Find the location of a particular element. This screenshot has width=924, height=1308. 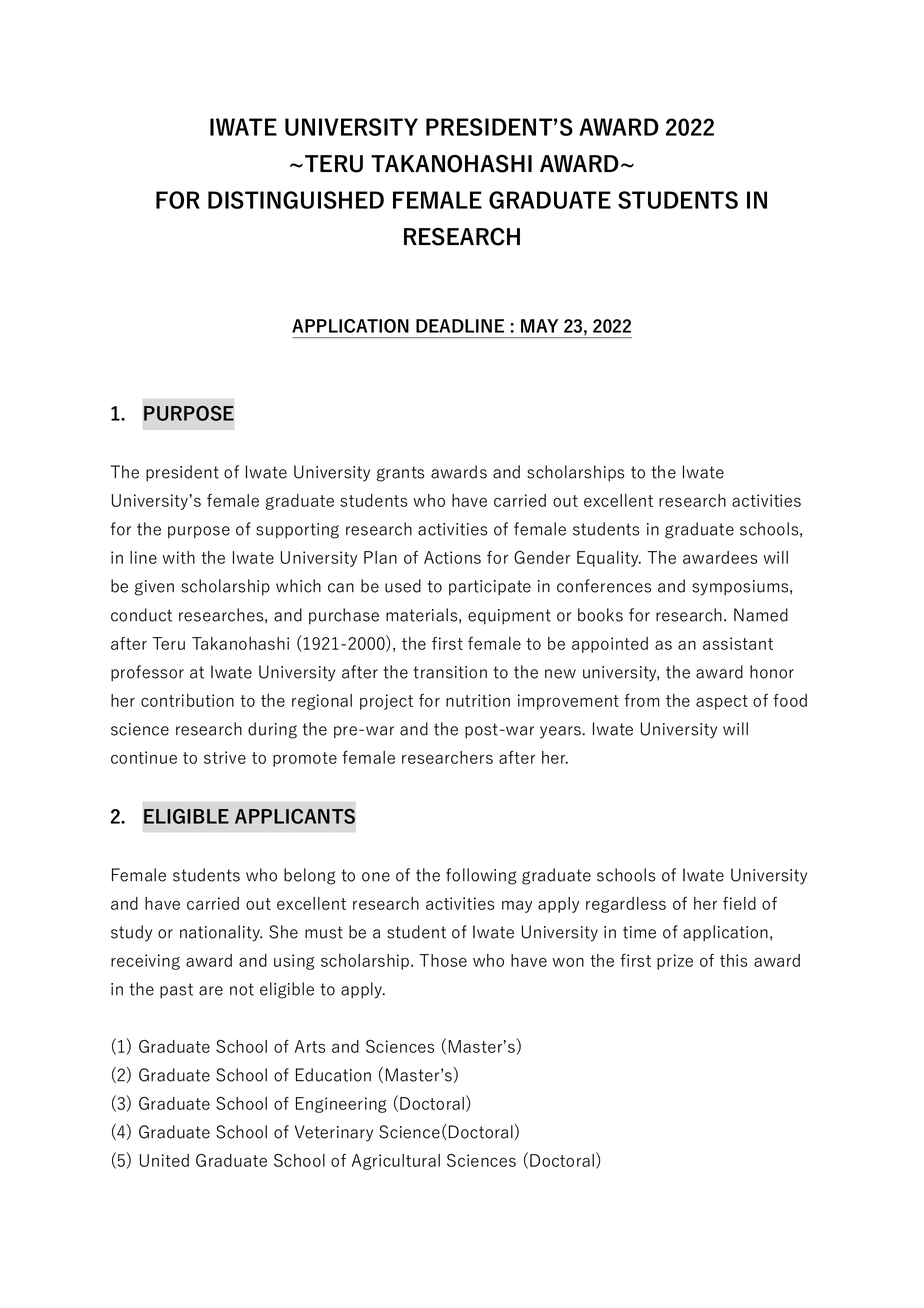

strive is located at coordinates (225, 757).
